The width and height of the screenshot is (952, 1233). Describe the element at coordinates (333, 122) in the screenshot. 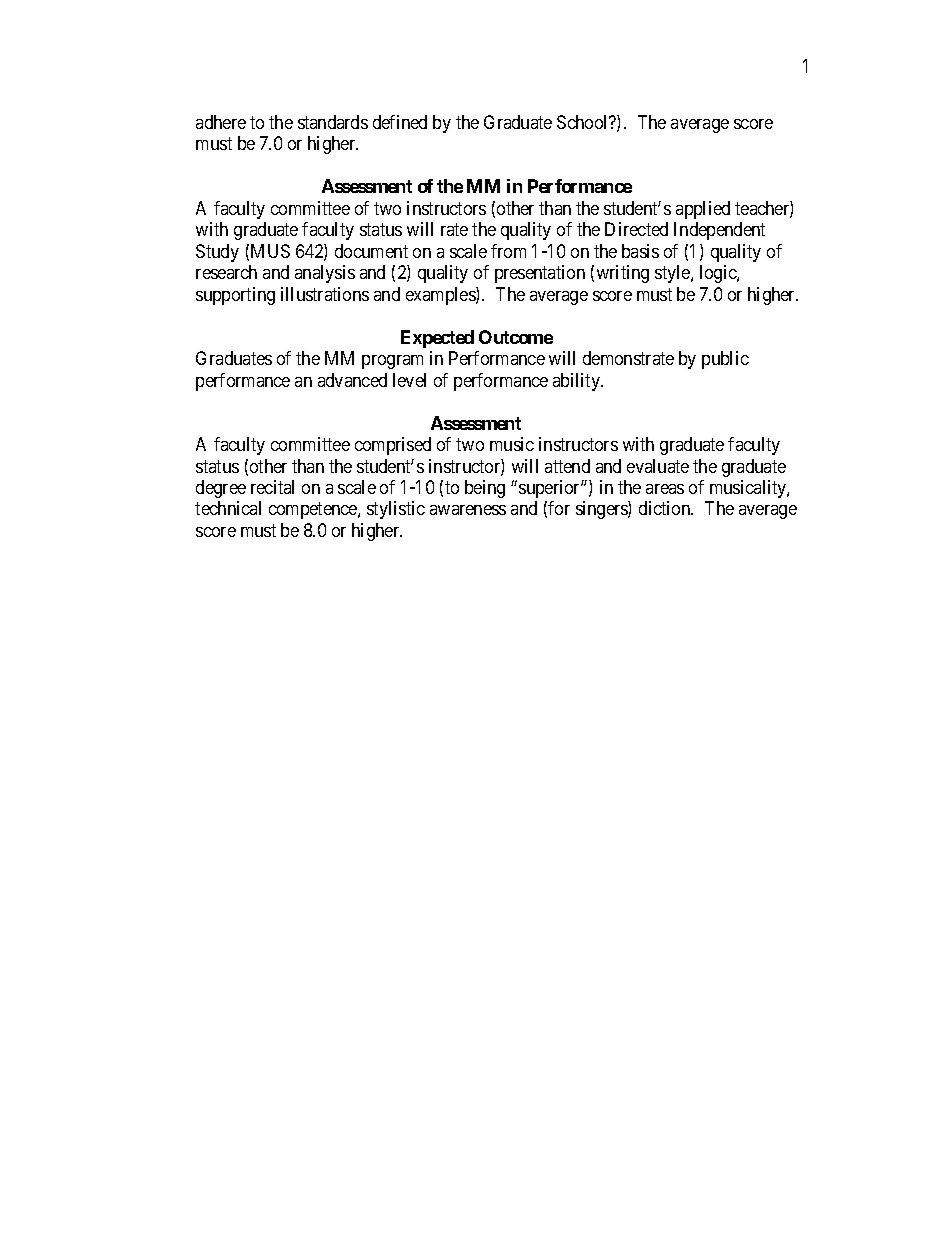

I see `standards` at that location.
